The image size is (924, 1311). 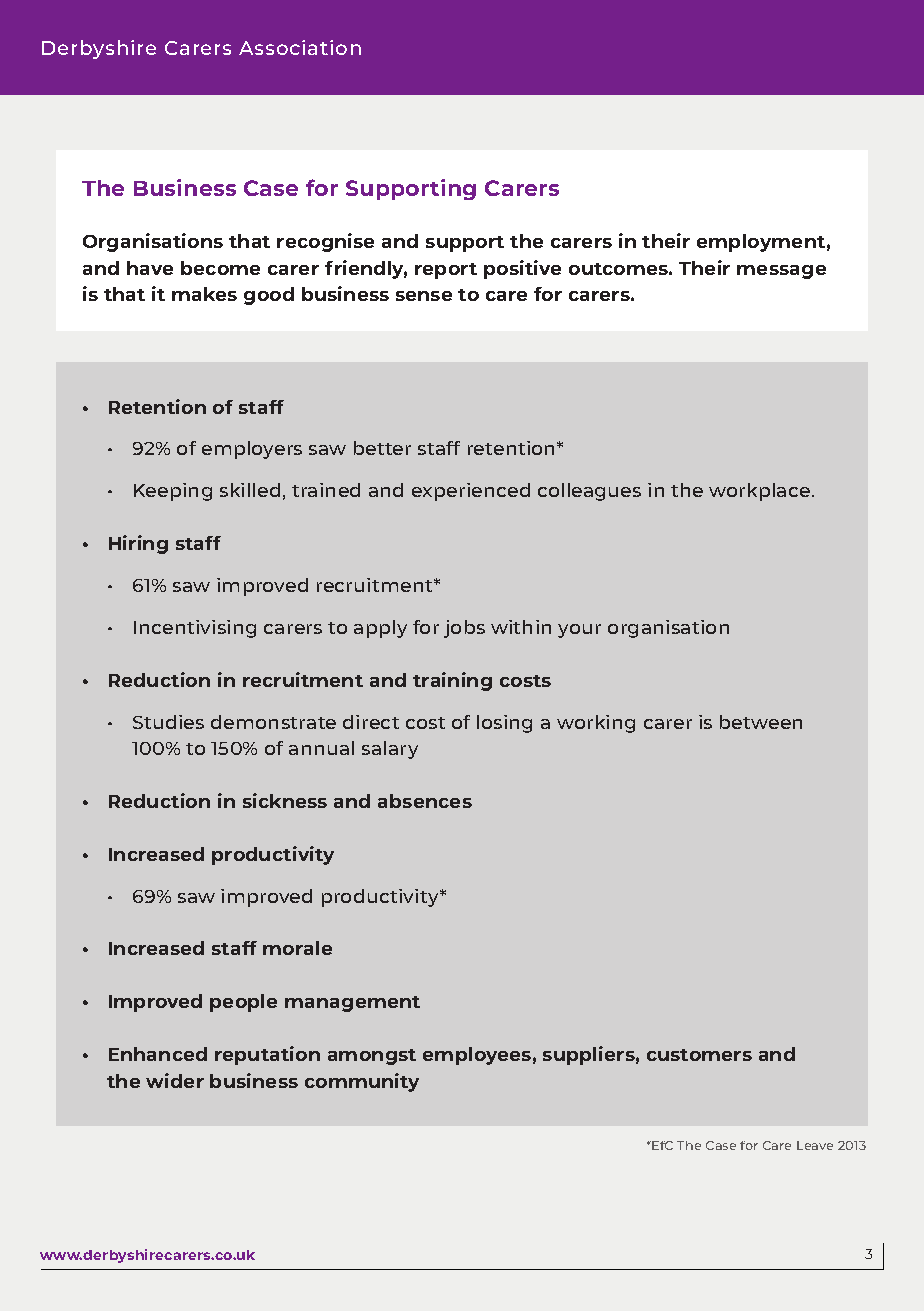 What do you see at coordinates (300, 47) in the screenshot?
I see `Association` at bounding box center [300, 47].
